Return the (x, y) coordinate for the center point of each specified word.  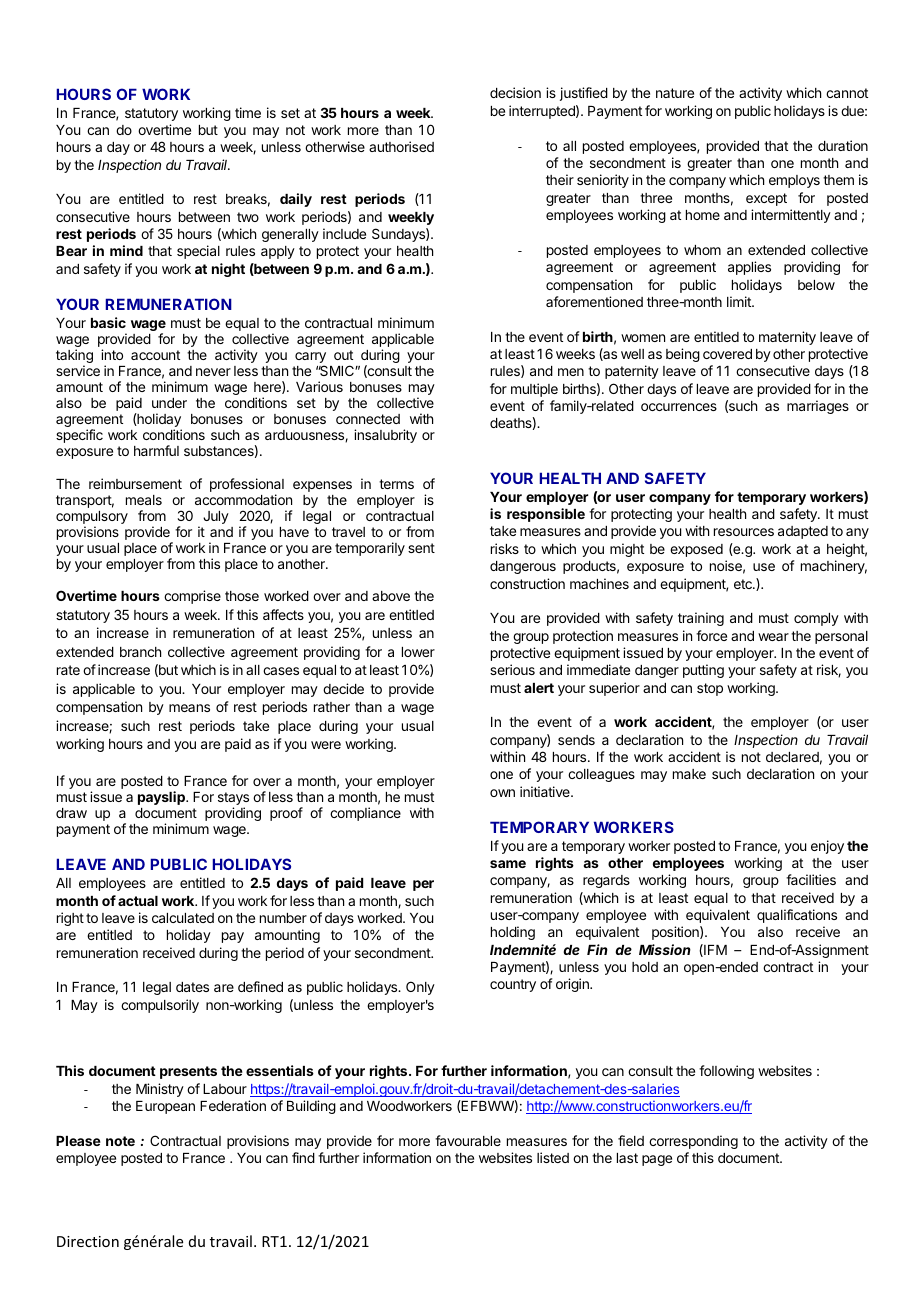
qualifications (797, 916)
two (248, 217)
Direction (88, 1241)
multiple (534, 390)
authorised (401, 146)
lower (418, 652)
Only (420, 988)
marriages (818, 407)
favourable (468, 1140)
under (169, 403)
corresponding (693, 1142)
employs (794, 181)
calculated (183, 918)
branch (140, 652)
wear (773, 637)
